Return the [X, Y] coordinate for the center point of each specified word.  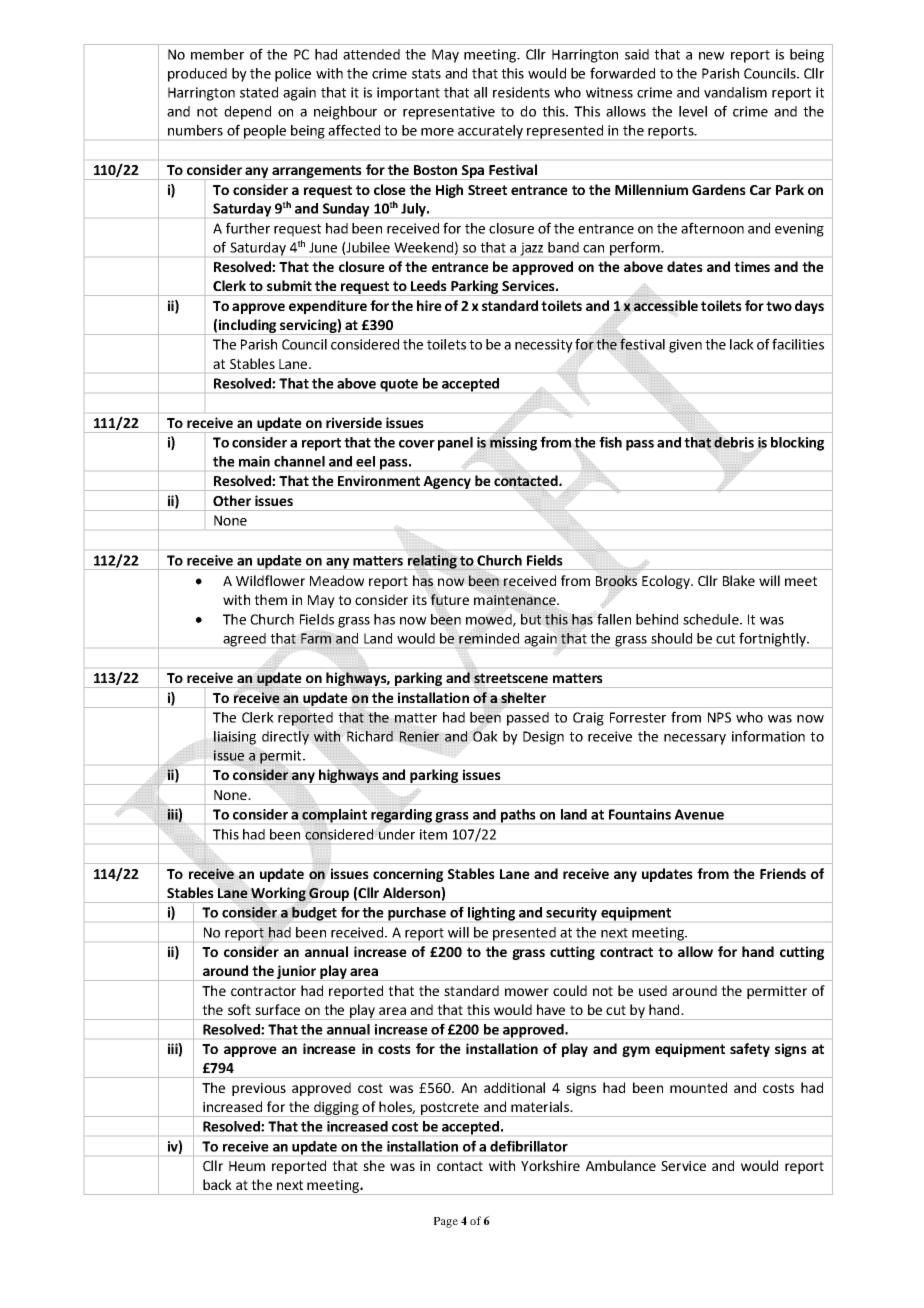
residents [521, 92]
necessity [544, 346]
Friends [783, 873]
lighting [491, 914]
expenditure [328, 307]
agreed [244, 640]
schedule [712, 619]
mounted [698, 1087]
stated [259, 92]
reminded [489, 637]
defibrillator [529, 1146]
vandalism [735, 92]
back [217, 1184]
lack [742, 344]
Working [278, 895]
